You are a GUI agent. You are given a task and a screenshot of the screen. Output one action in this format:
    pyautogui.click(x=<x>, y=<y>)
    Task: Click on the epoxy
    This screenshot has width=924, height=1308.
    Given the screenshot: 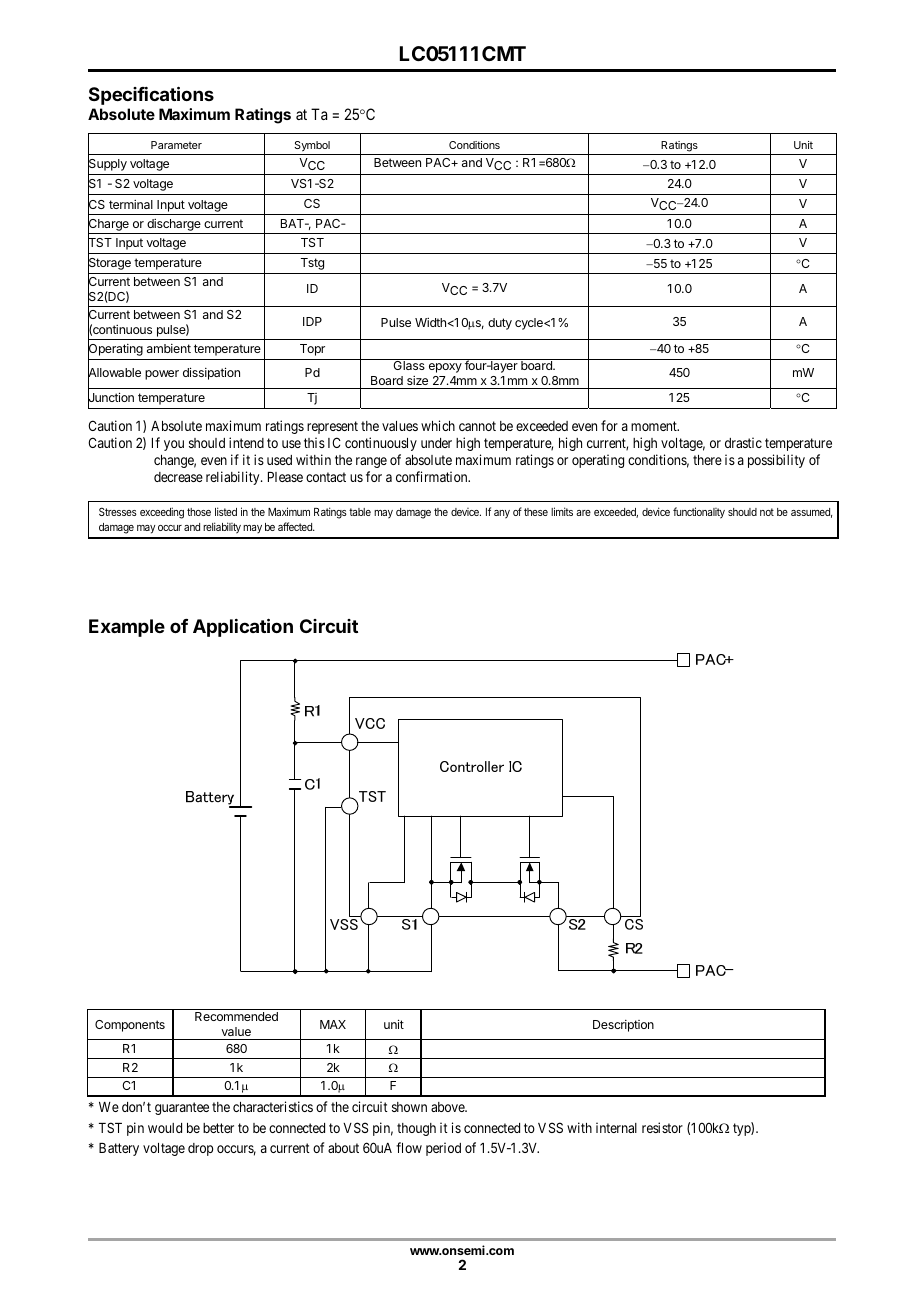 What is the action you would take?
    pyautogui.click(x=445, y=368)
